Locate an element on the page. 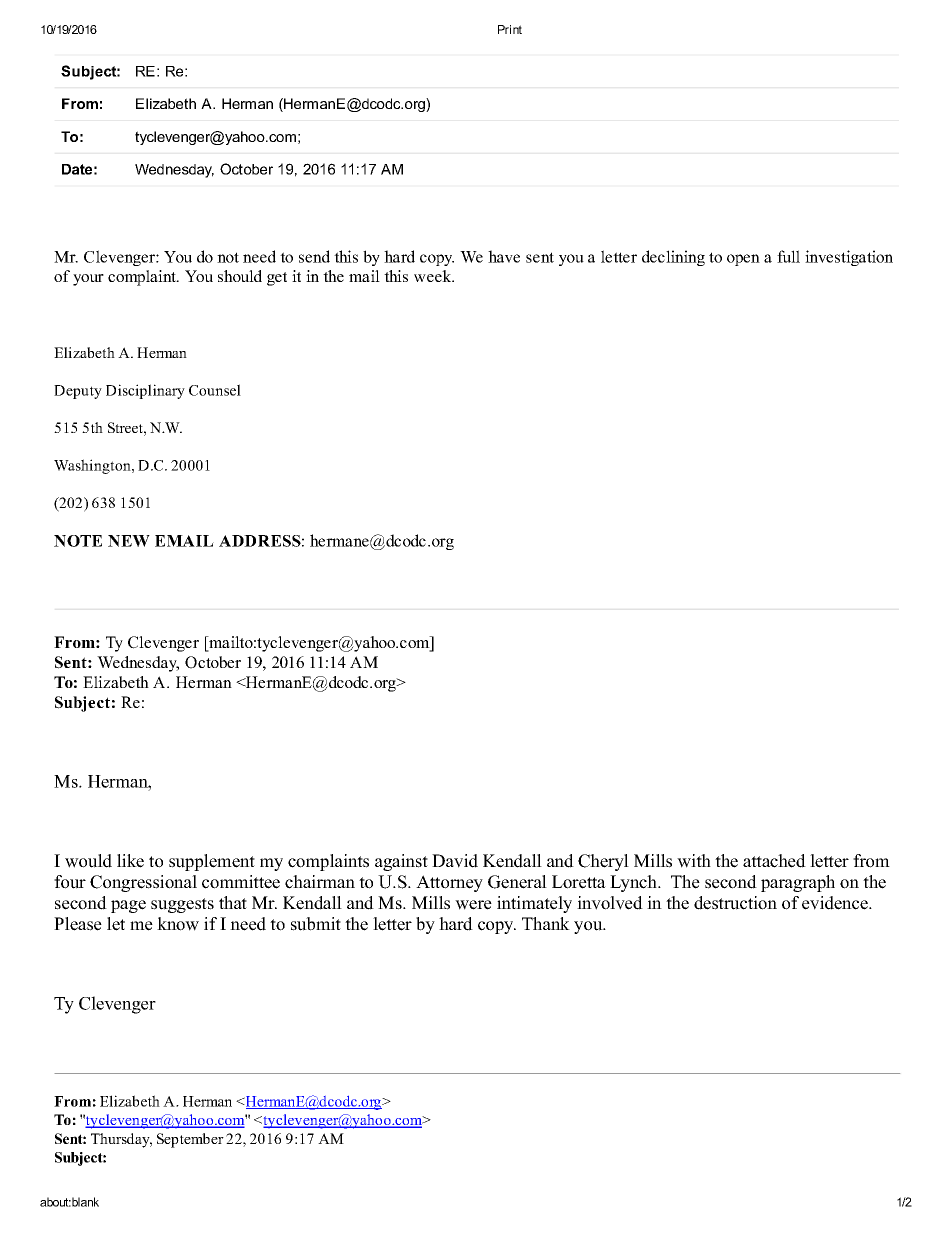 The height and width of the document is (1233, 952). Disciplinary is located at coordinates (145, 391).
